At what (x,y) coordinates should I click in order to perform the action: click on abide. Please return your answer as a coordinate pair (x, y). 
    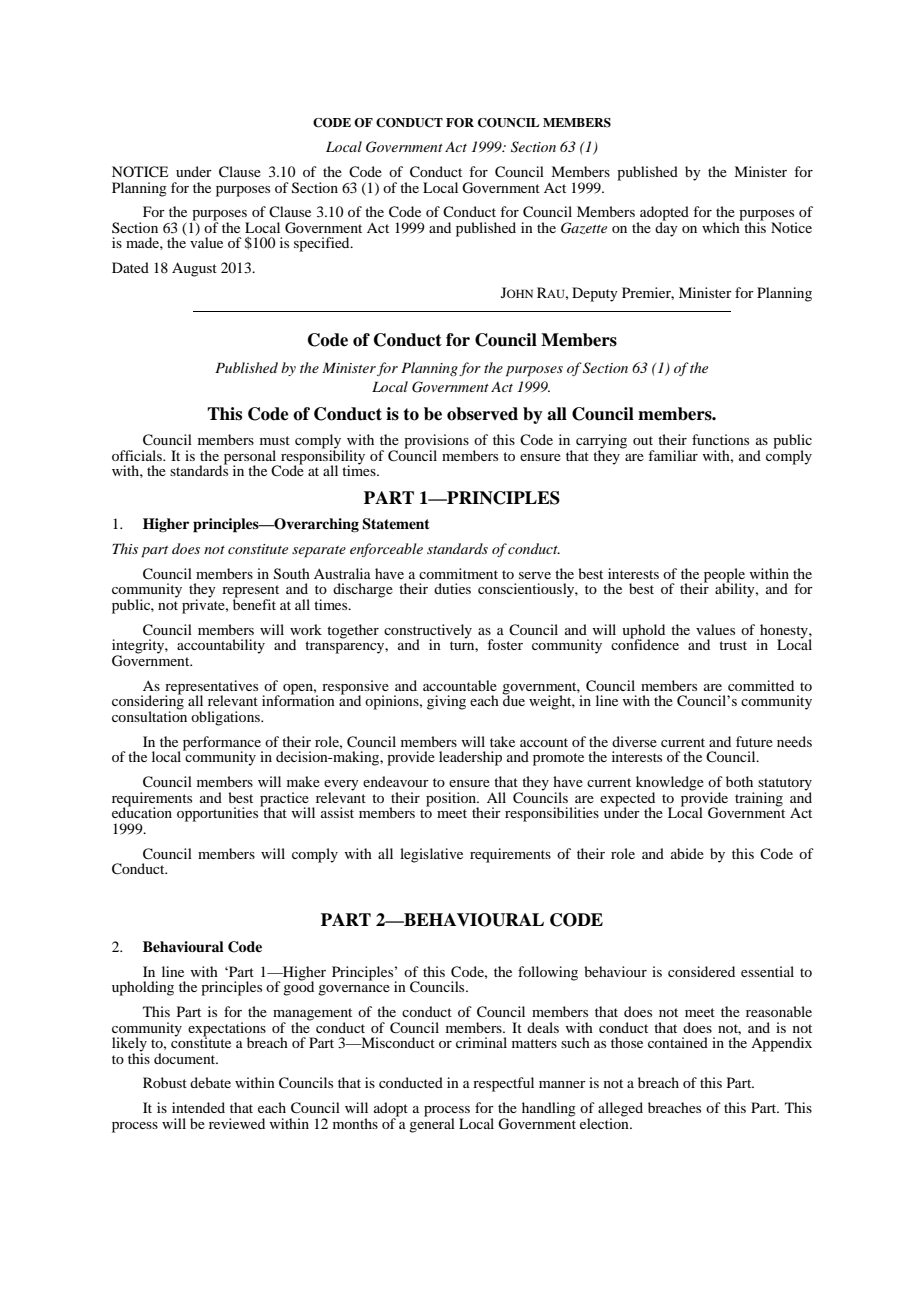
    Looking at the image, I should click on (687, 853).
